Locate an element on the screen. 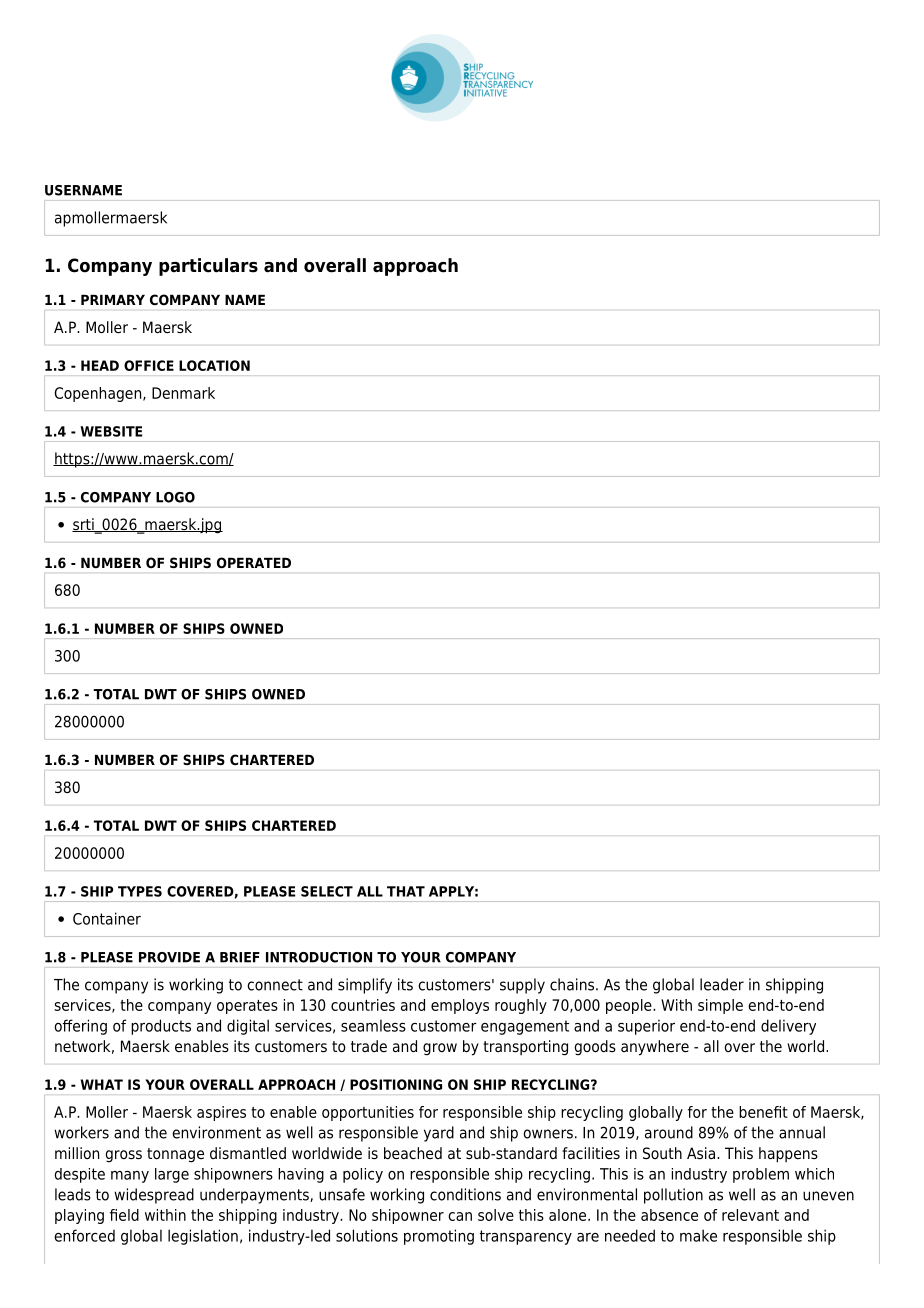  PRIMARY is located at coordinates (113, 300).
